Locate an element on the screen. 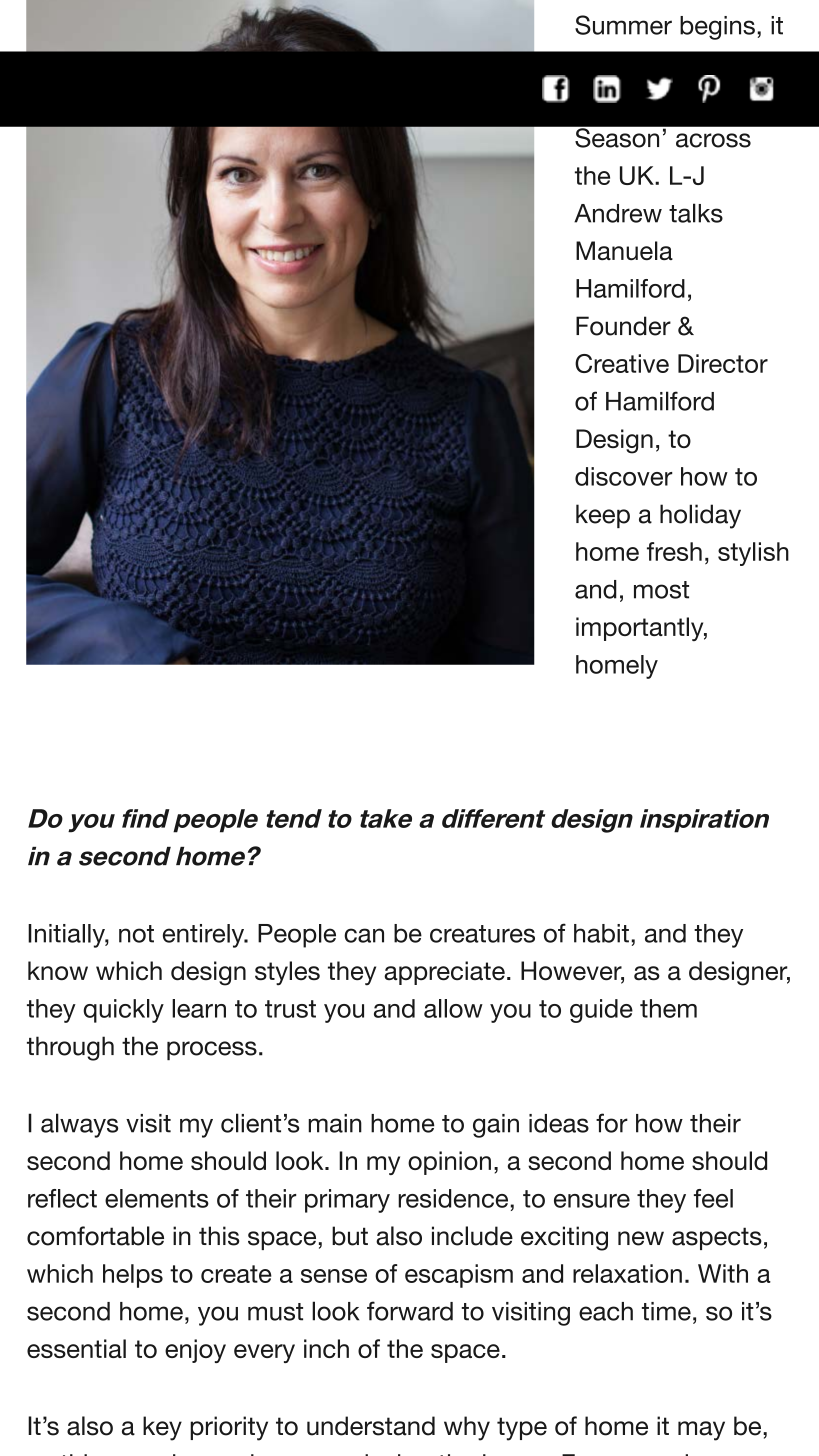 This screenshot has height=1456, width=819. begins is located at coordinates (717, 28).
